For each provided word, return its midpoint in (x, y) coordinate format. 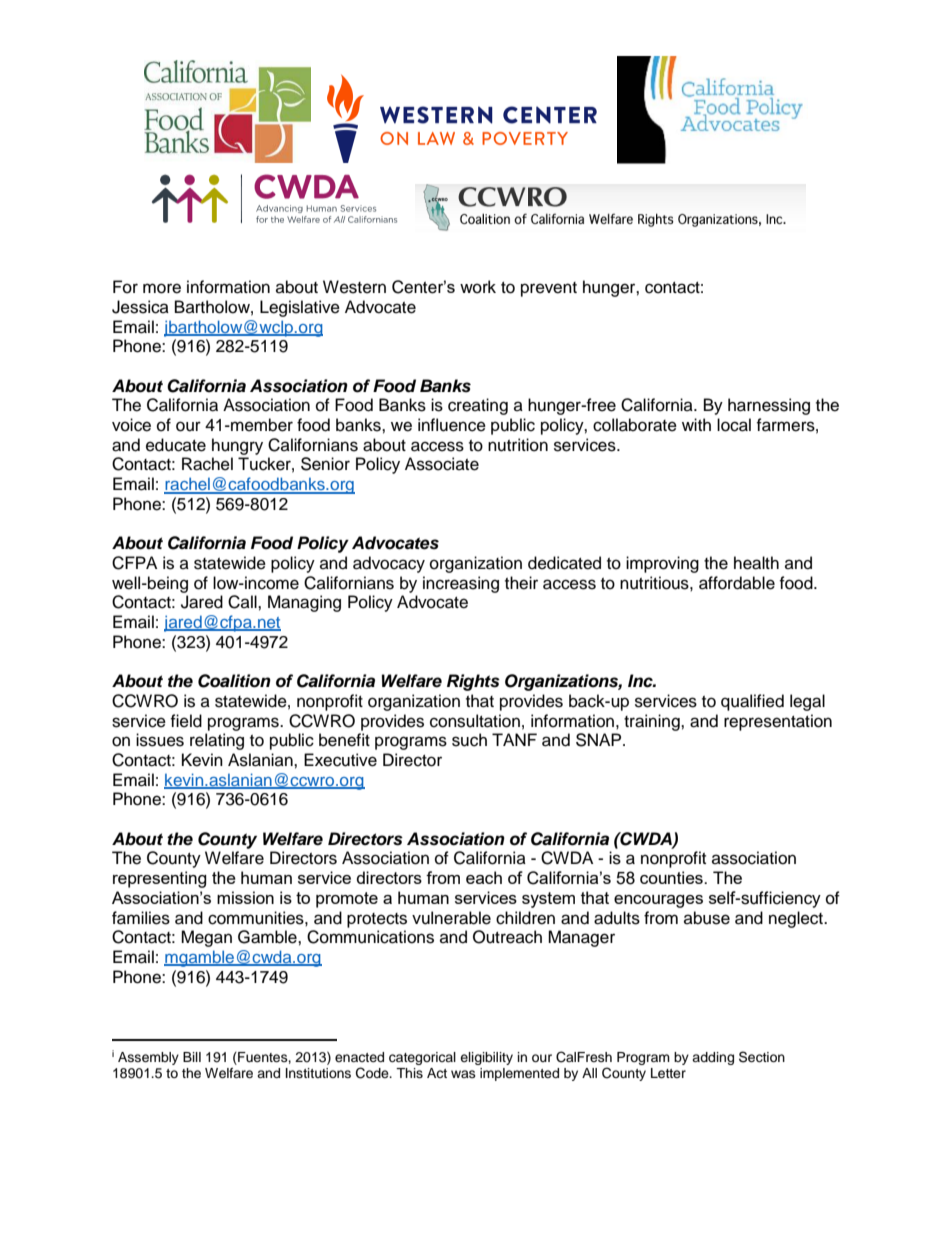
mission (245, 897)
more (162, 288)
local (734, 425)
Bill (192, 1057)
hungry (237, 446)
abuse (707, 918)
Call (243, 602)
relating (217, 741)
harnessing (769, 406)
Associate (442, 464)
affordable (737, 583)
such (469, 740)
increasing (461, 584)
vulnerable (451, 918)
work (478, 287)
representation (778, 722)
